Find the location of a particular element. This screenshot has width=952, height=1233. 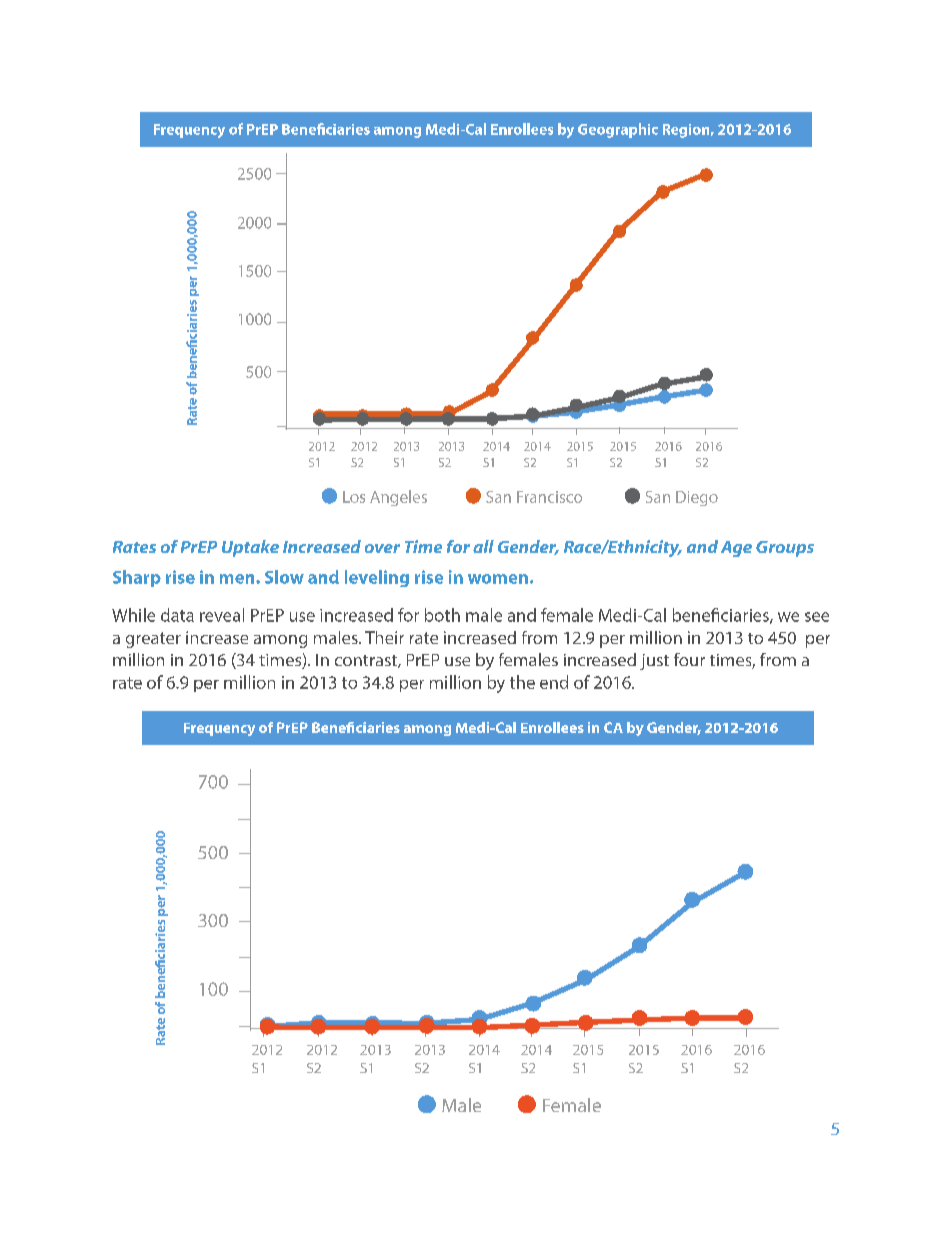

both is located at coordinates (442, 615).
